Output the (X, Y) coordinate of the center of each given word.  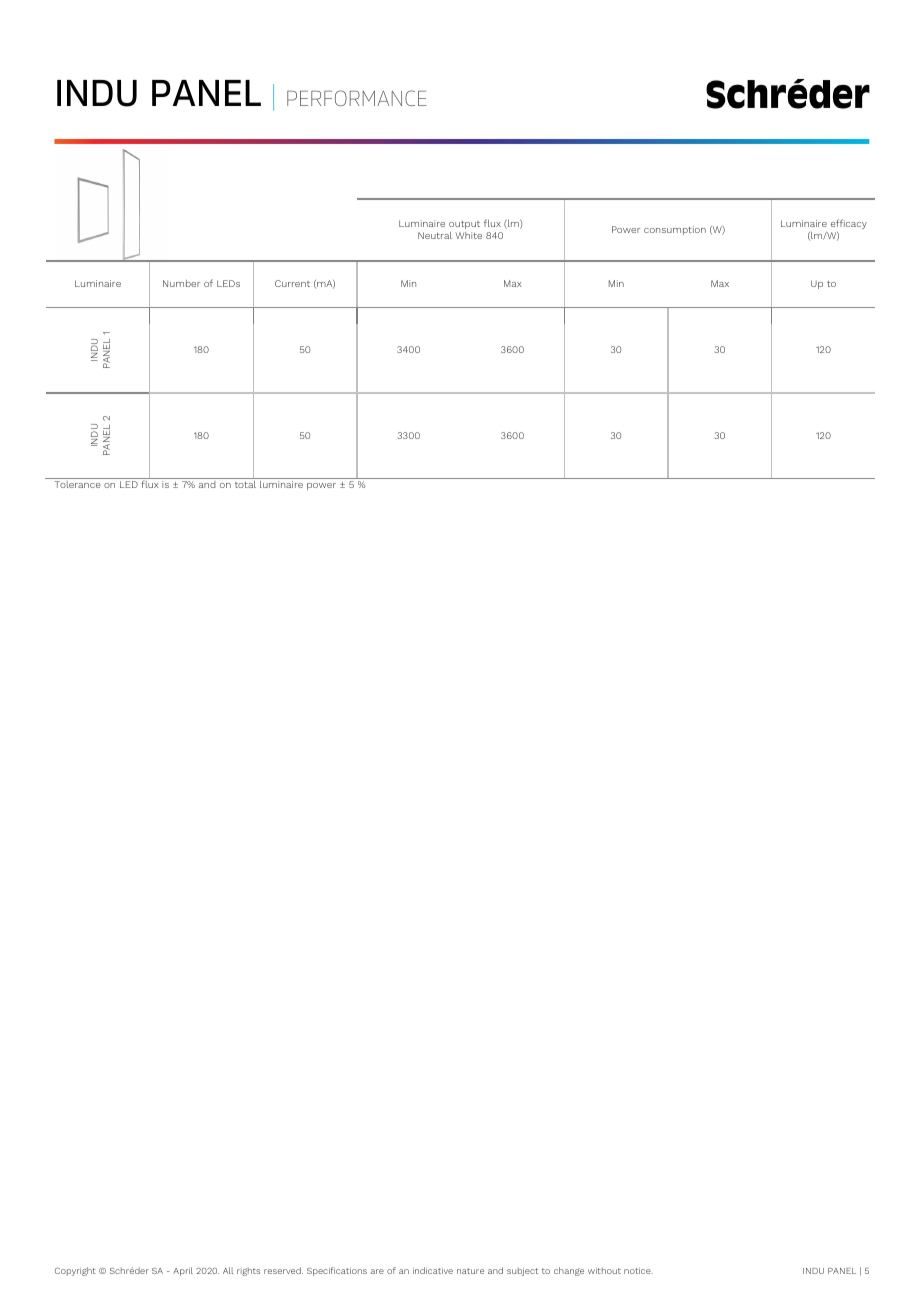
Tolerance (77, 484)
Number (181, 283)
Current (292, 283)
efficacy (849, 224)
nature (470, 1271)
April (183, 1271)
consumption (675, 230)
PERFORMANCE (357, 98)
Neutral (435, 235)
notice (638, 1271)
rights (248, 1271)
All (228, 1270)
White (468, 235)
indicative (433, 1270)
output (464, 225)
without (604, 1270)
